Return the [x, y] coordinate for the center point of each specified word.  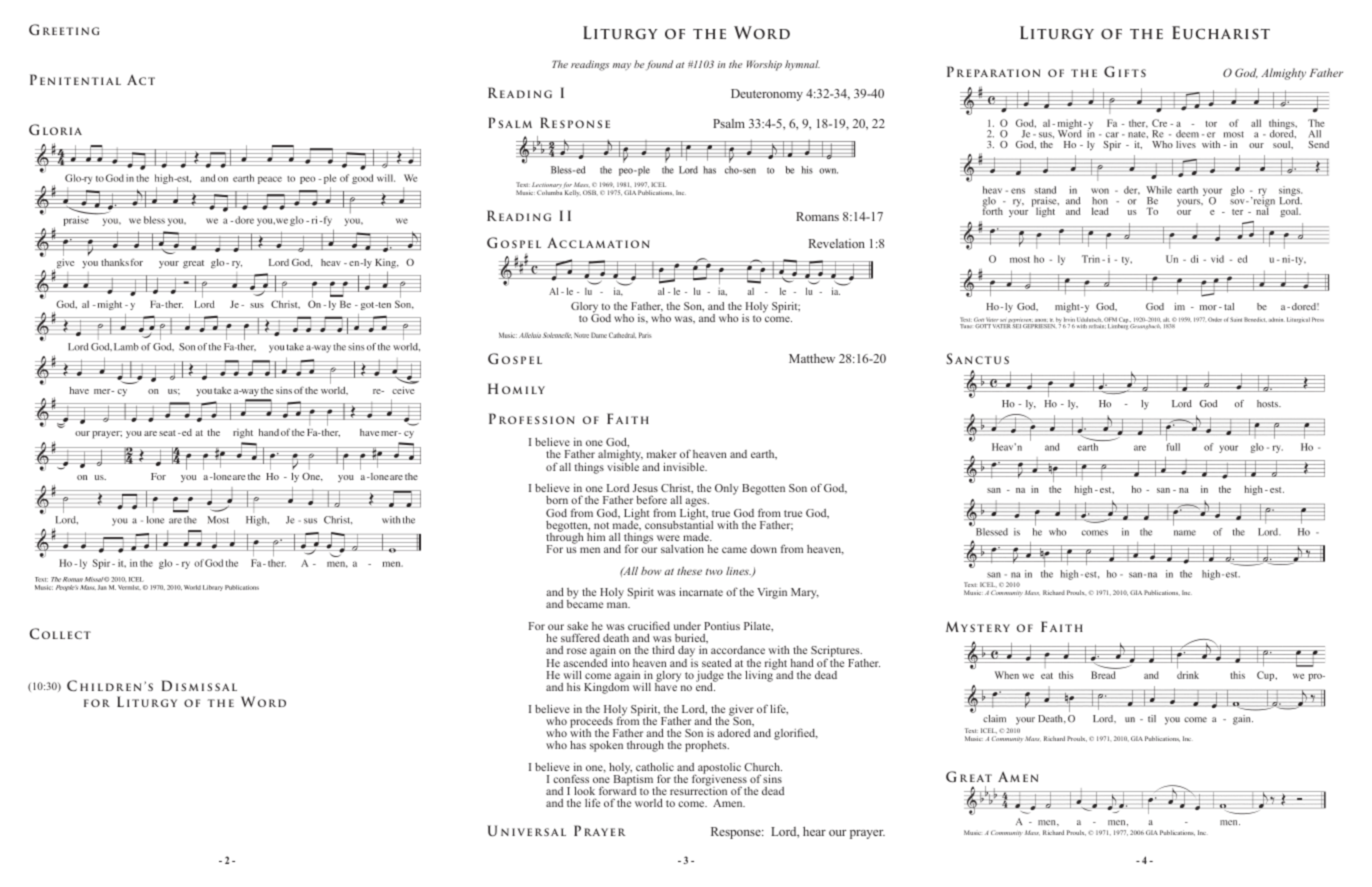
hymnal [802, 65]
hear [814, 831]
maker [662, 454]
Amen [729, 803]
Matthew [812, 358]
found [659, 65]
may [622, 66]
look [584, 791]
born [557, 500]
